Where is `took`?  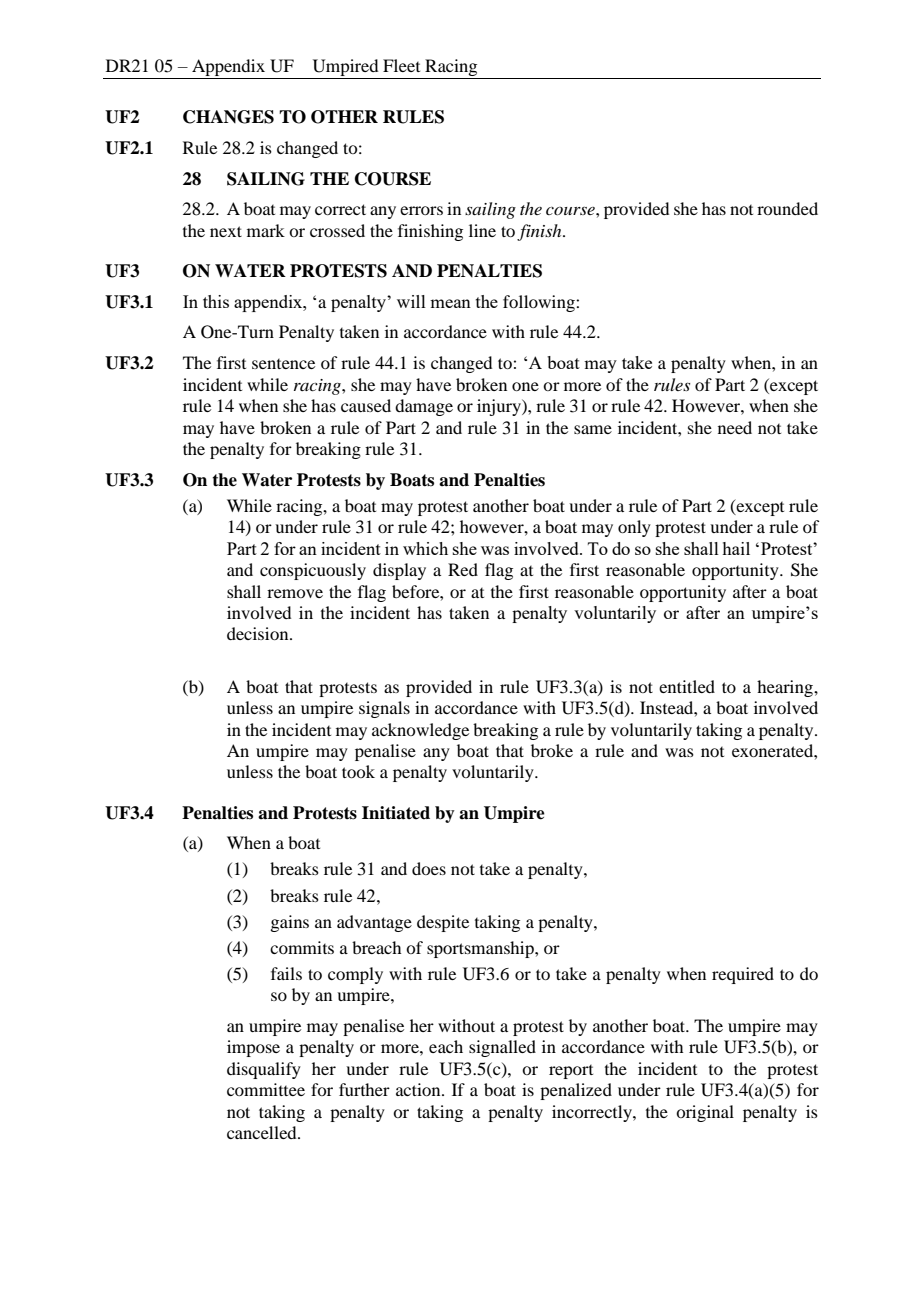
took is located at coordinates (358, 771).
